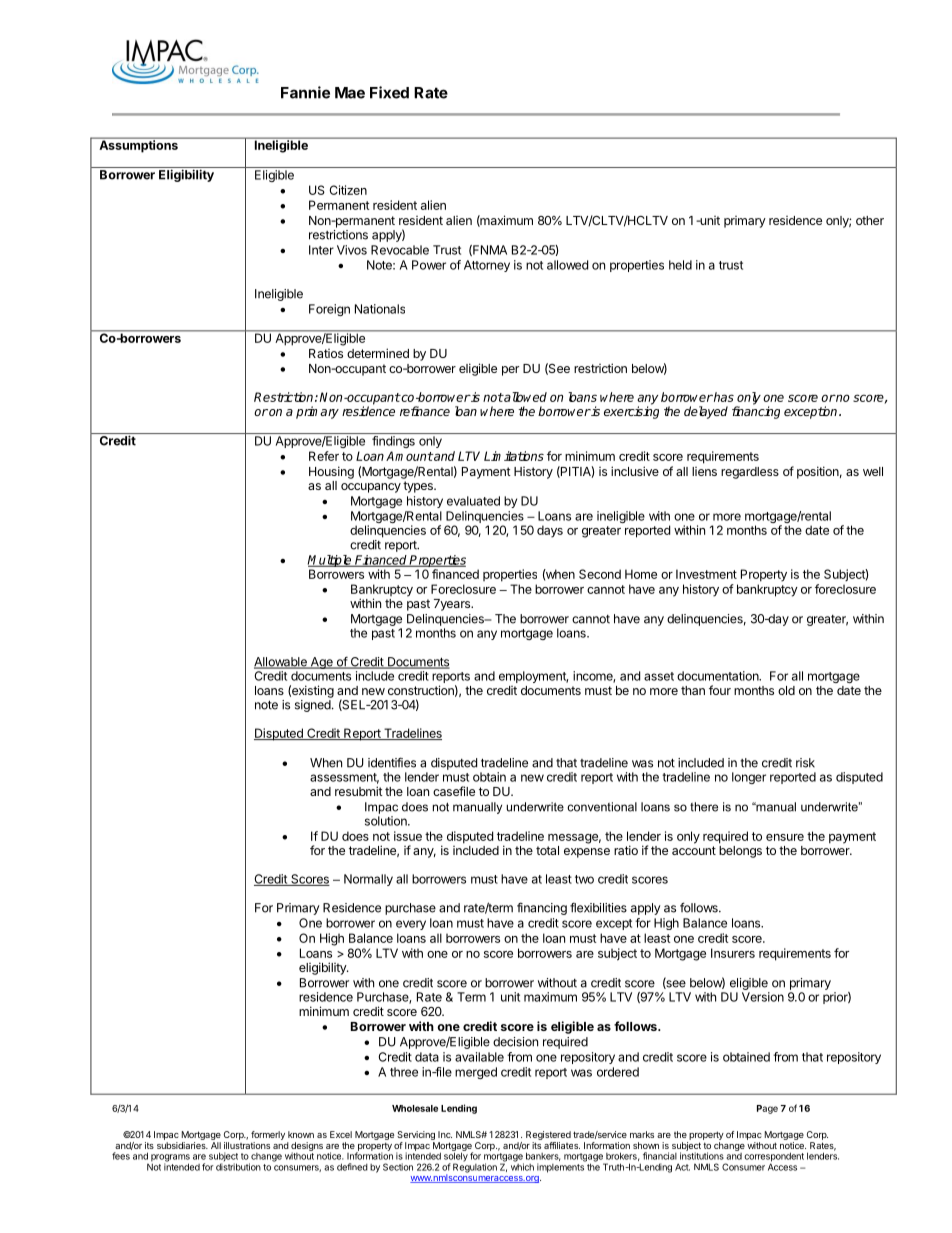 This page has height=1233, width=952. What do you see at coordinates (870, 220) in the page?
I see `other` at bounding box center [870, 220].
